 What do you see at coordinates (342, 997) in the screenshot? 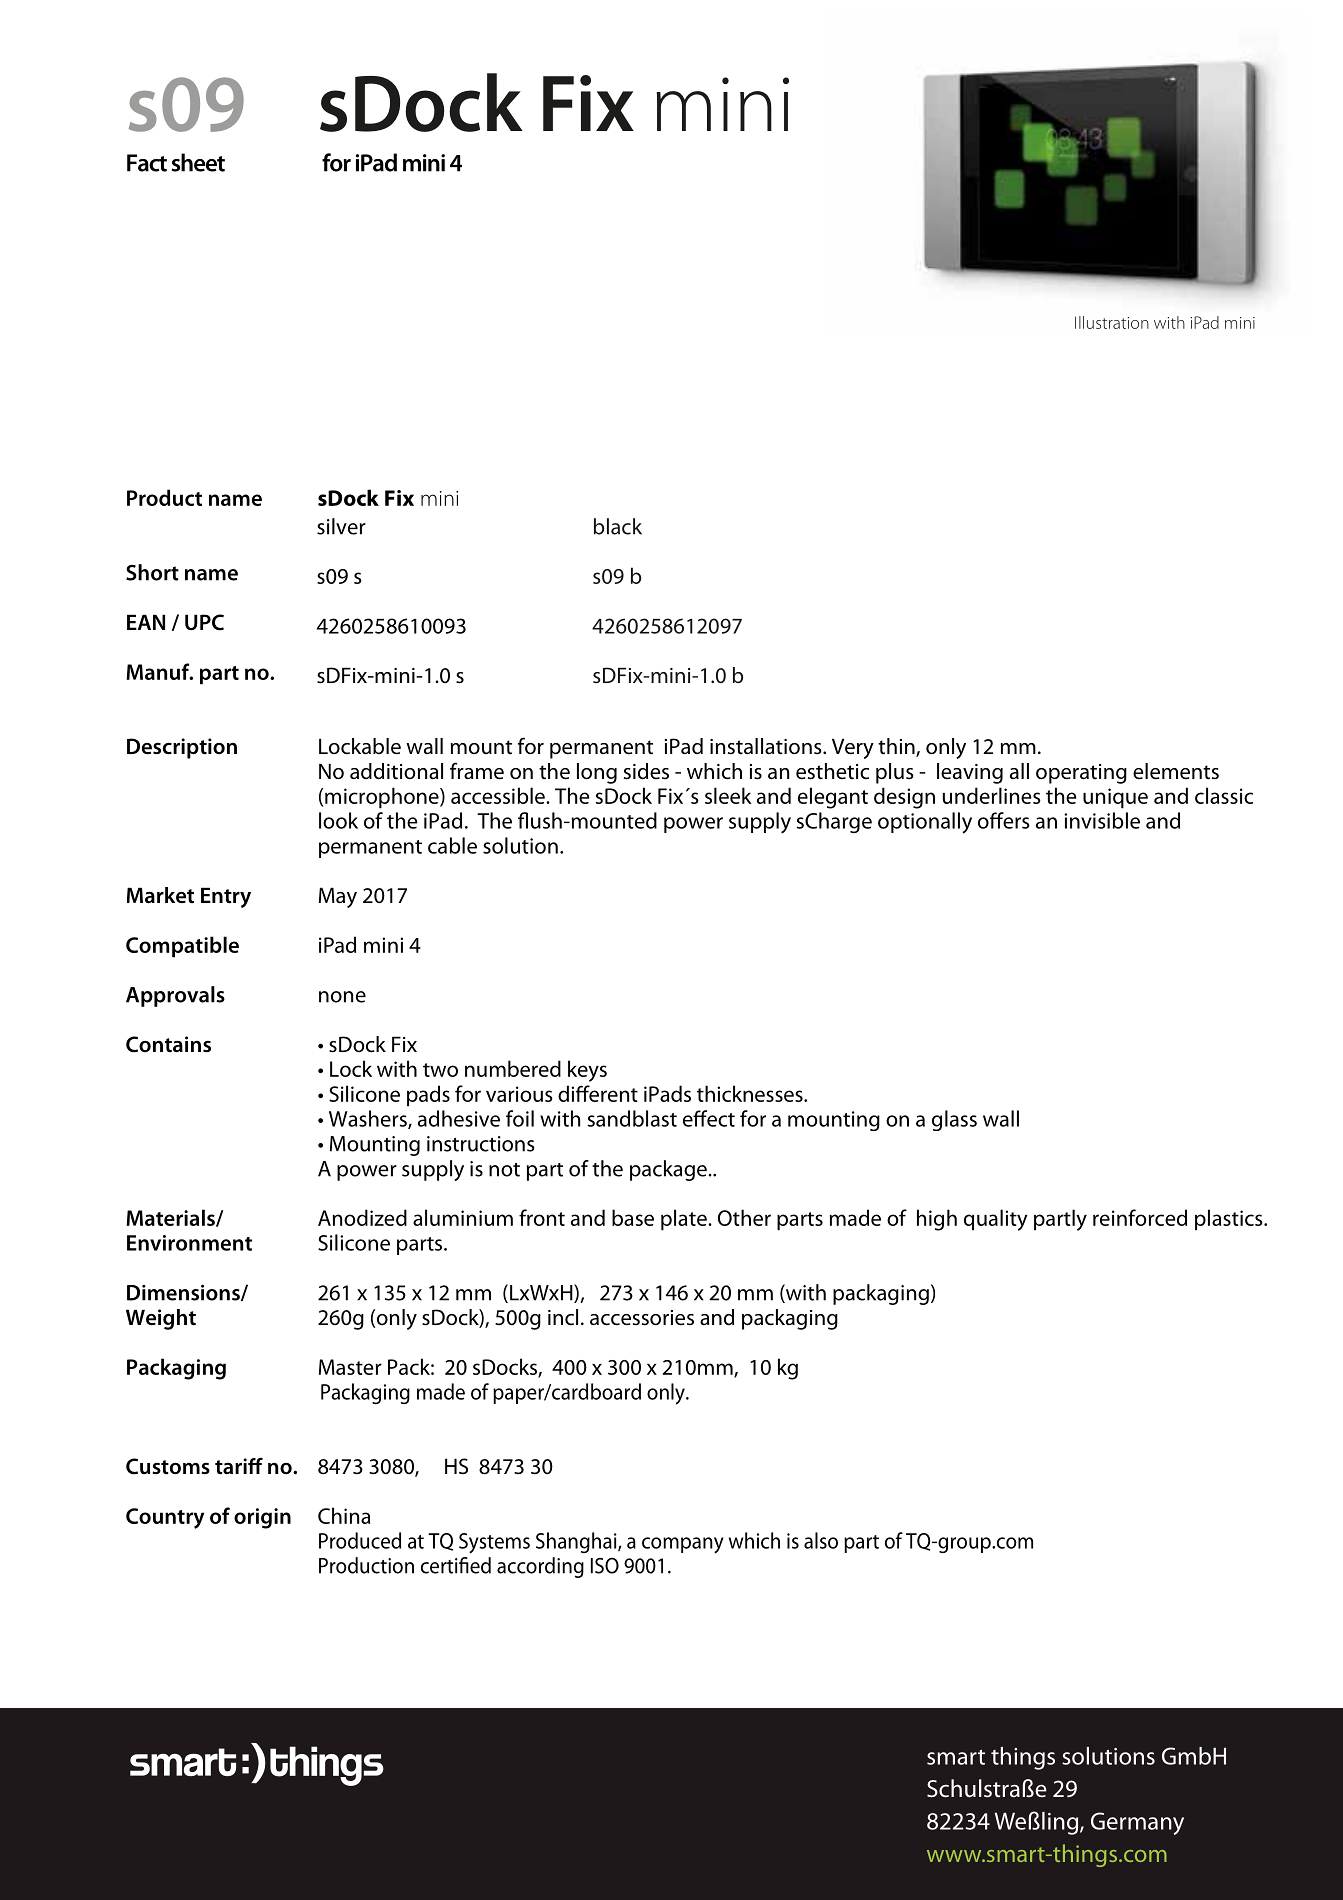
I see `none` at bounding box center [342, 997].
